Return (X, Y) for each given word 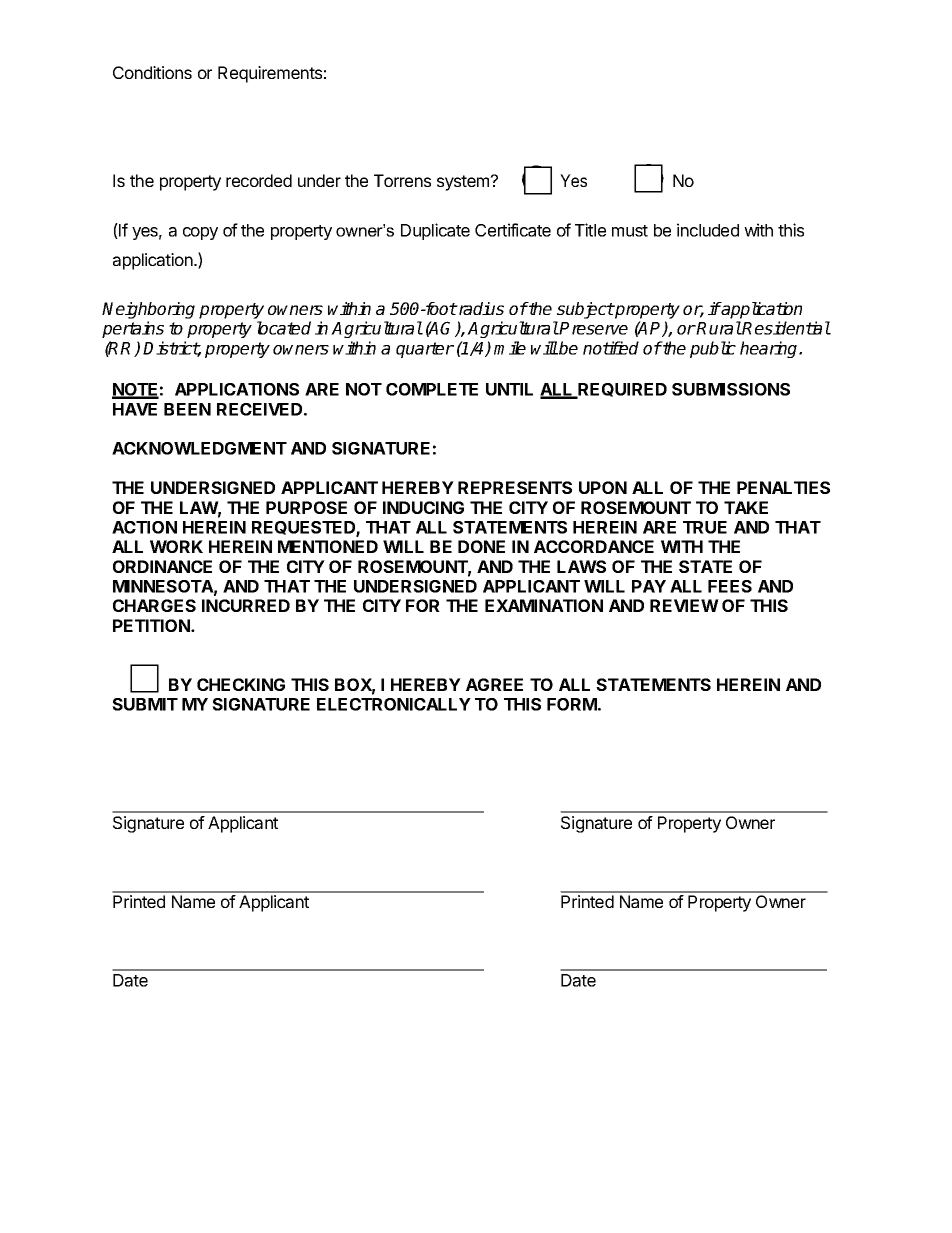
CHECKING (241, 684)
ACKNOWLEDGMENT (199, 448)
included (708, 230)
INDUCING (423, 507)
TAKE (746, 507)
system (464, 183)
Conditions (152, 72)
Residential (786, 328)
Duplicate (435, 231)
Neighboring (148, 310)
